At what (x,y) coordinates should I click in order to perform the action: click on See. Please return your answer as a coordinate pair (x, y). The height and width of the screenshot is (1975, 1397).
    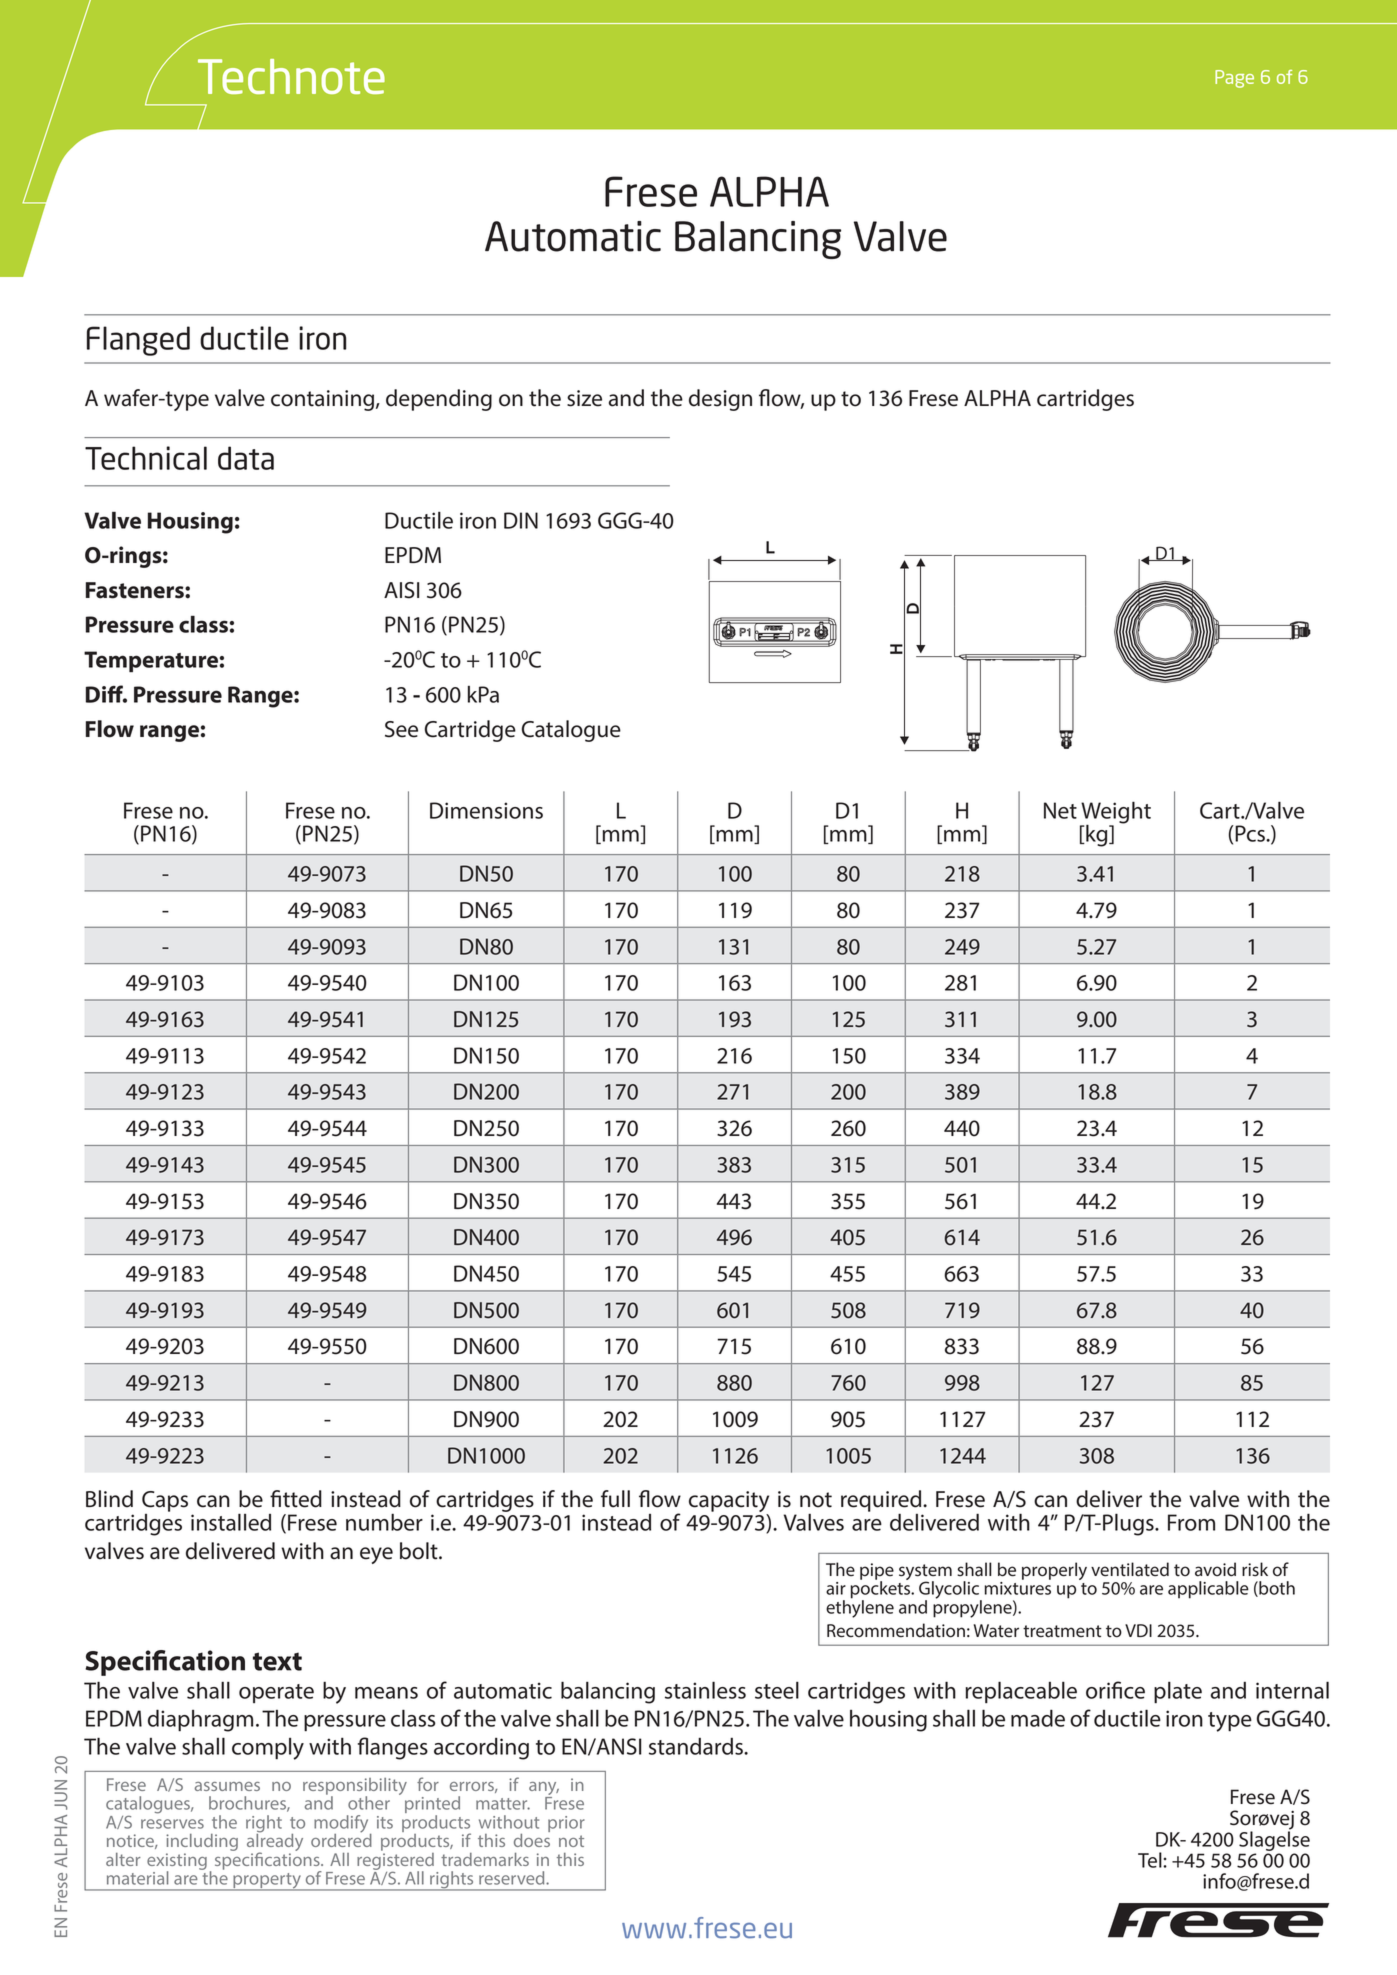
    Looking at the image, I should click on (401, 729).
